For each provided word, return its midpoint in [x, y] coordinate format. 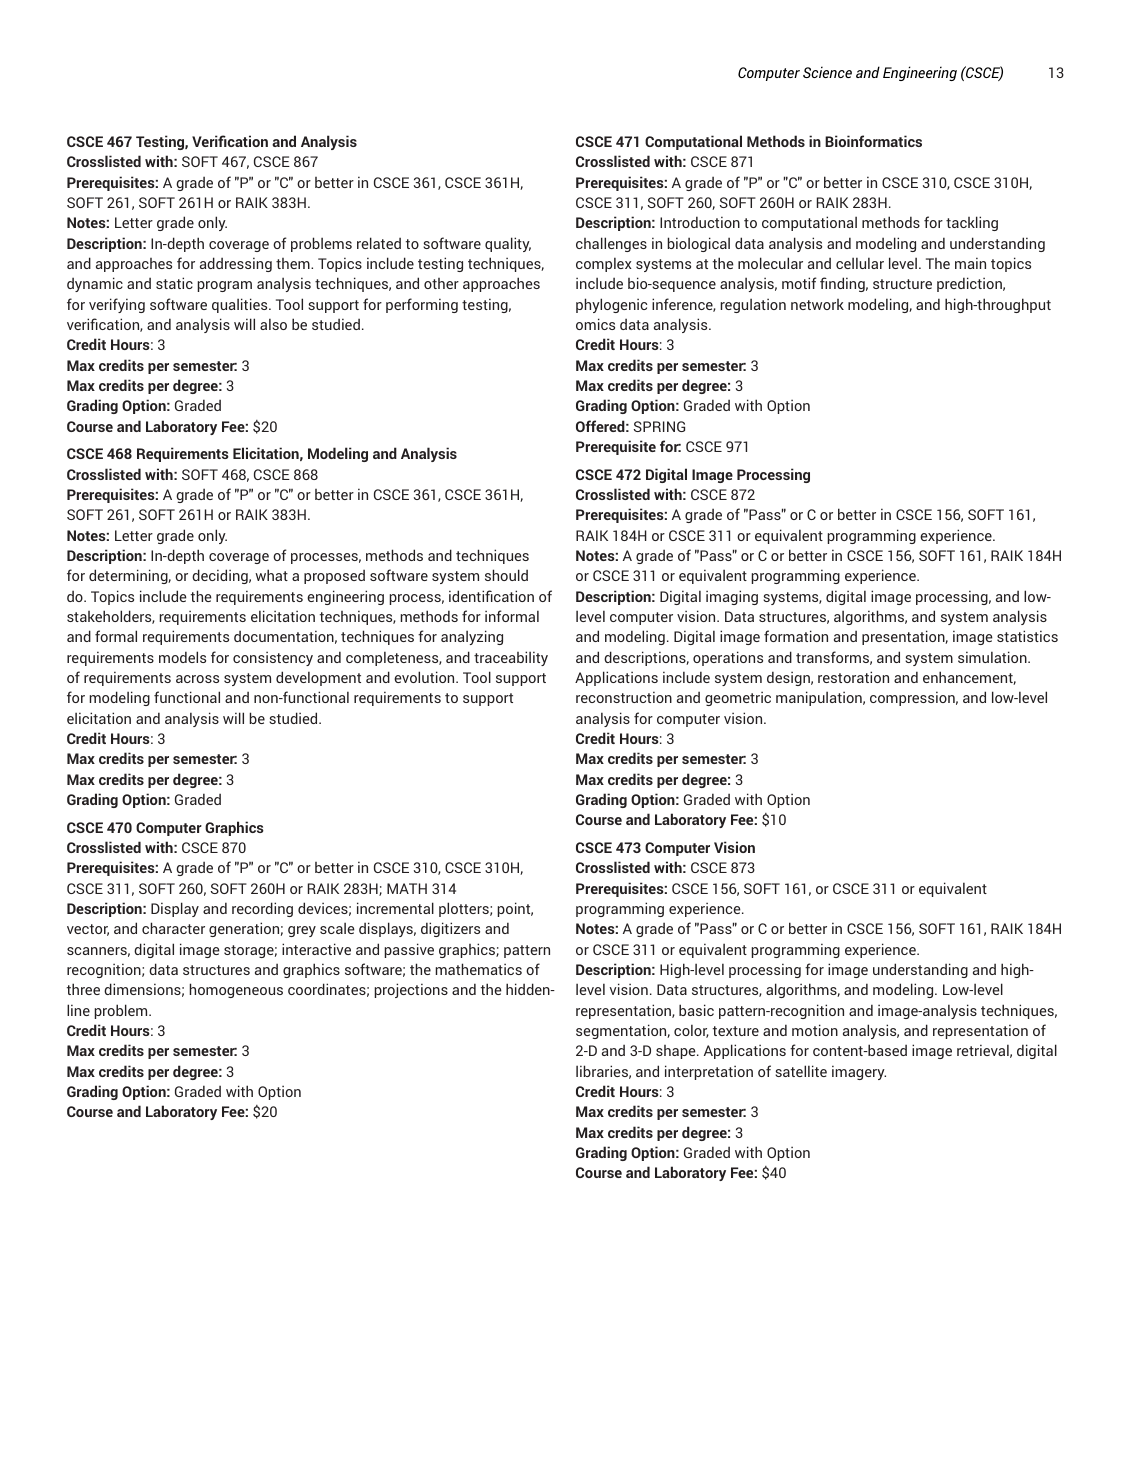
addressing [236, 264]
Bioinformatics [873, 141]
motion [815, 1030]
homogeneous [236, 990]
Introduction [700, 222]
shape [677, 1052]
